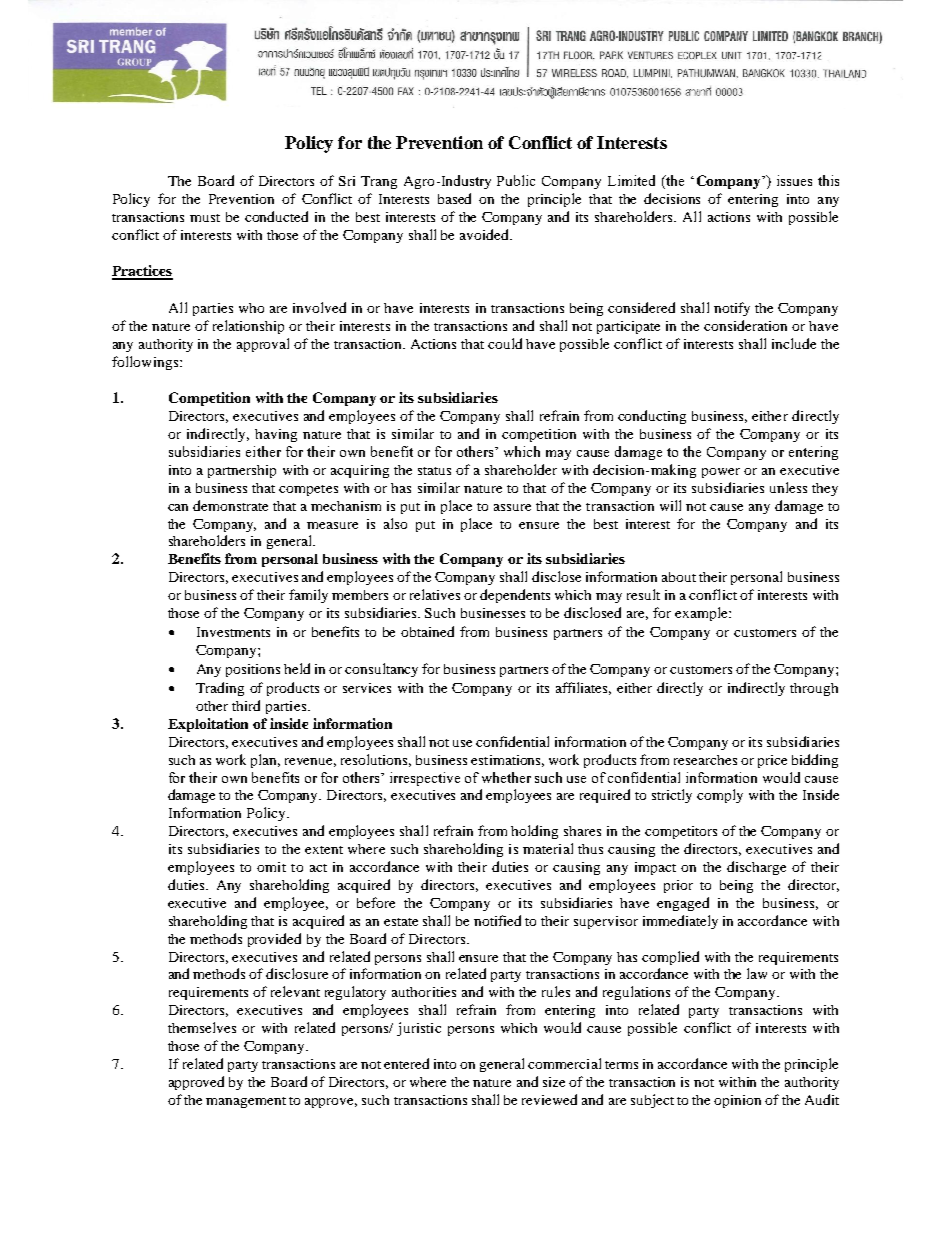  I want to click on discharge, so click(756, 868).
